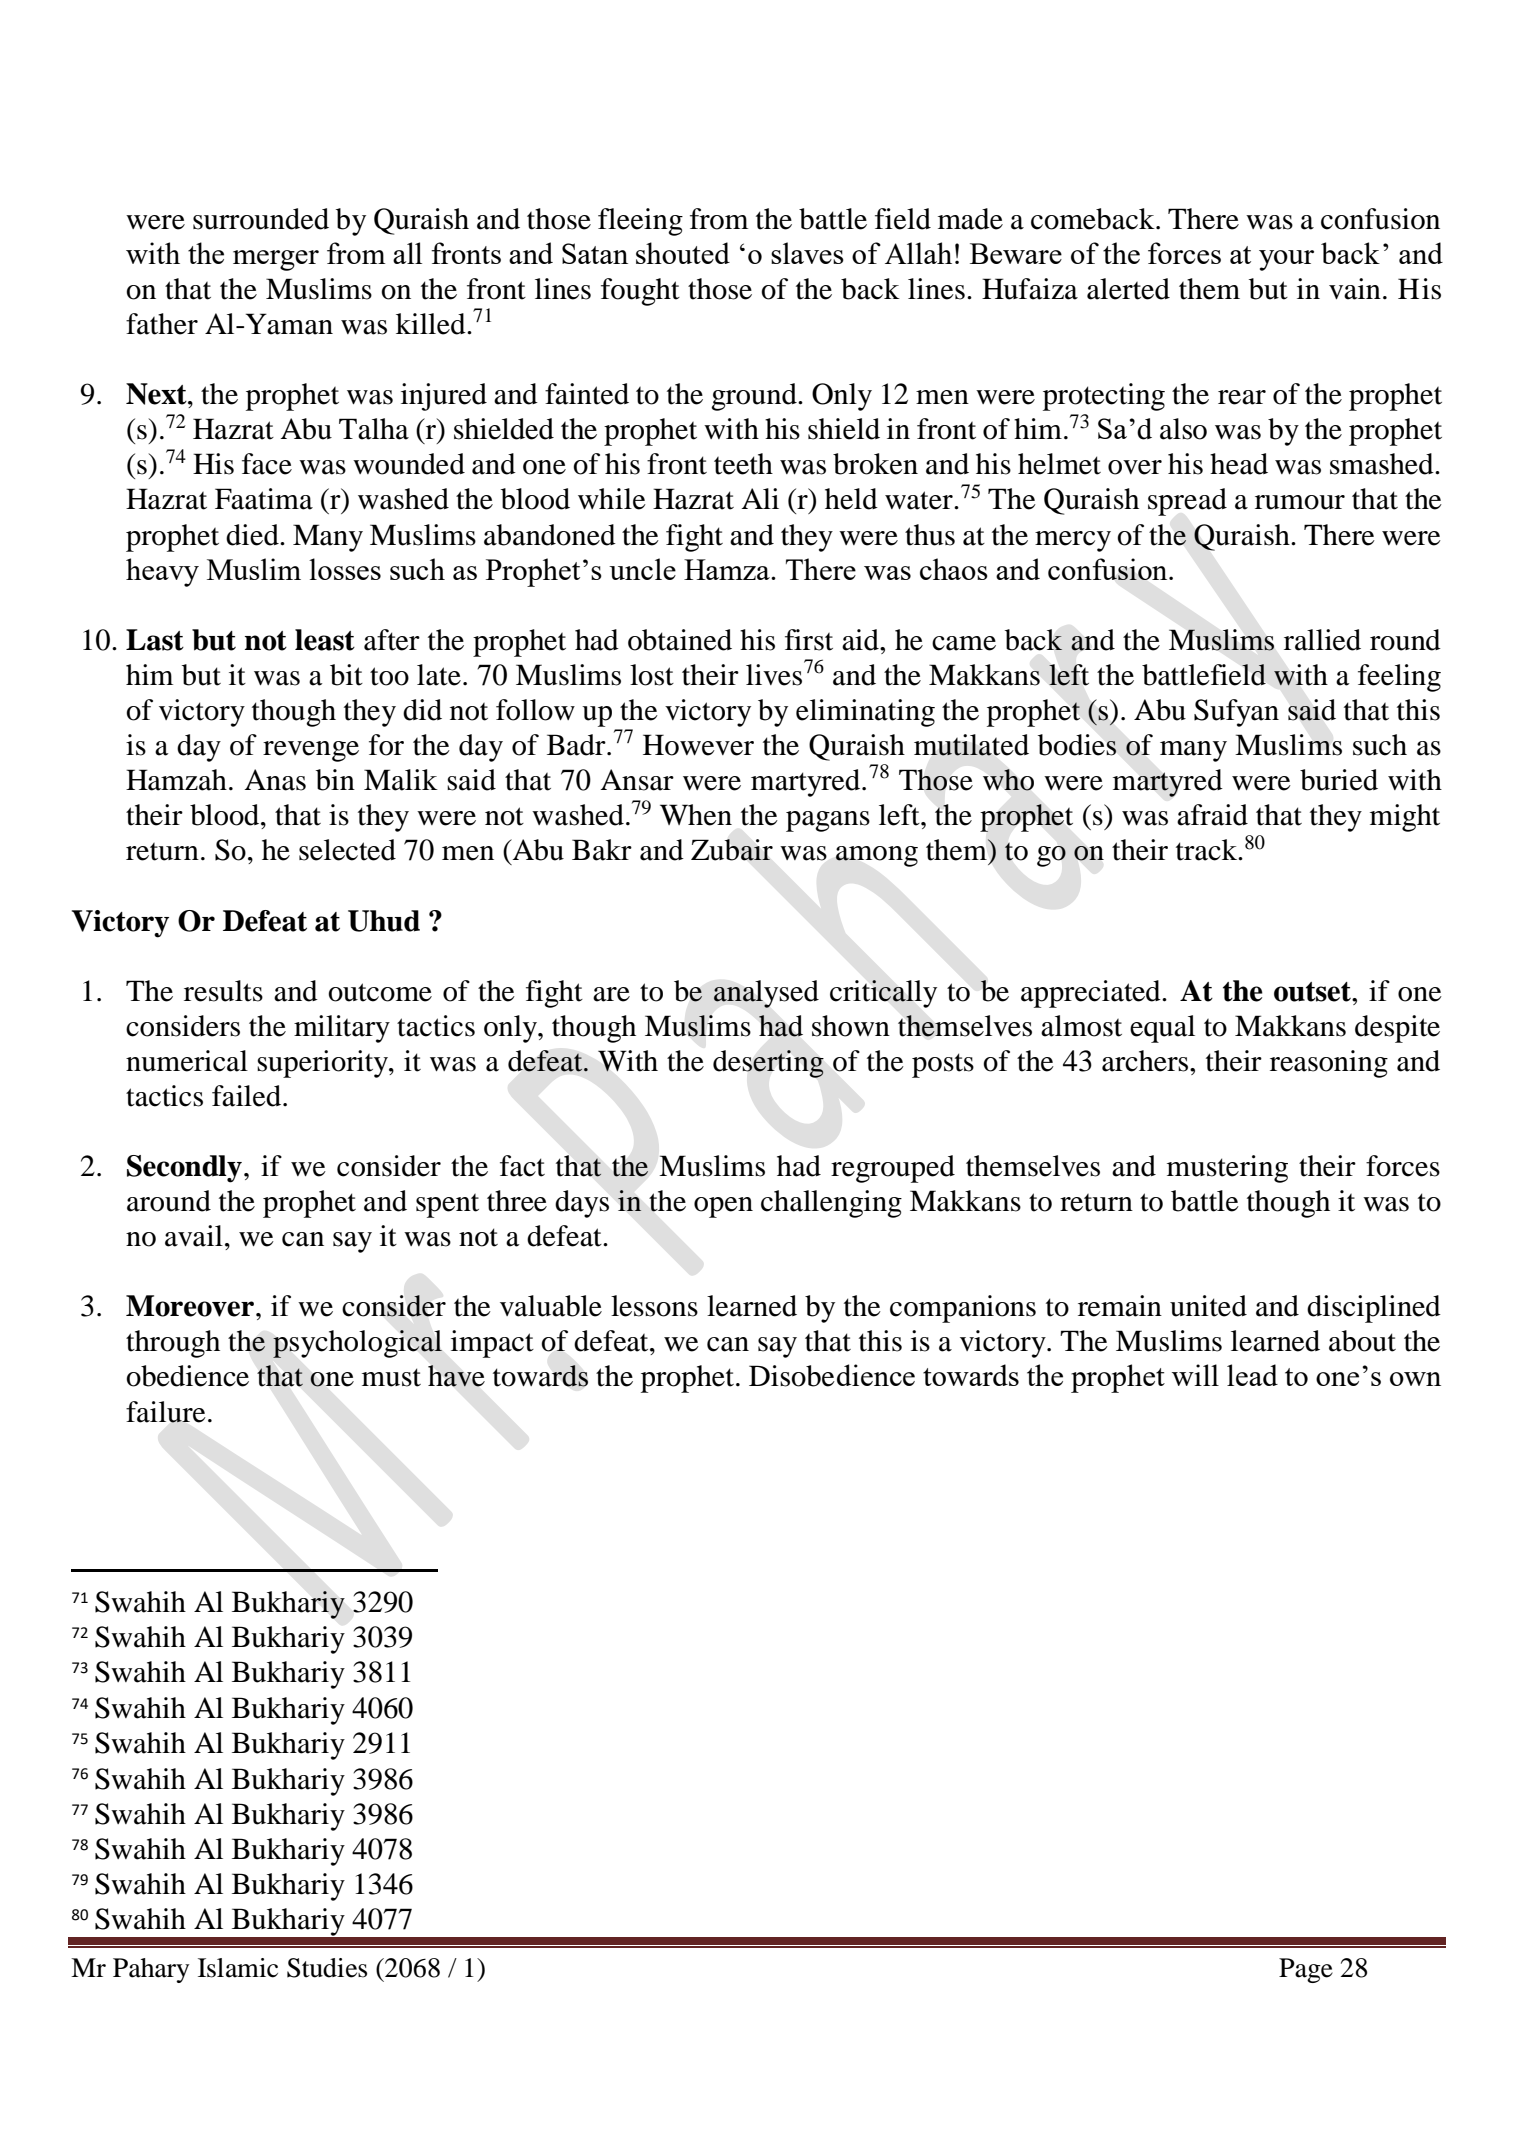 This screenshot has height=2140, width=1513. What do you see at coordinates (807, 253) in the screenshot?
I see `slaves` at bounding box center [807, 253].
